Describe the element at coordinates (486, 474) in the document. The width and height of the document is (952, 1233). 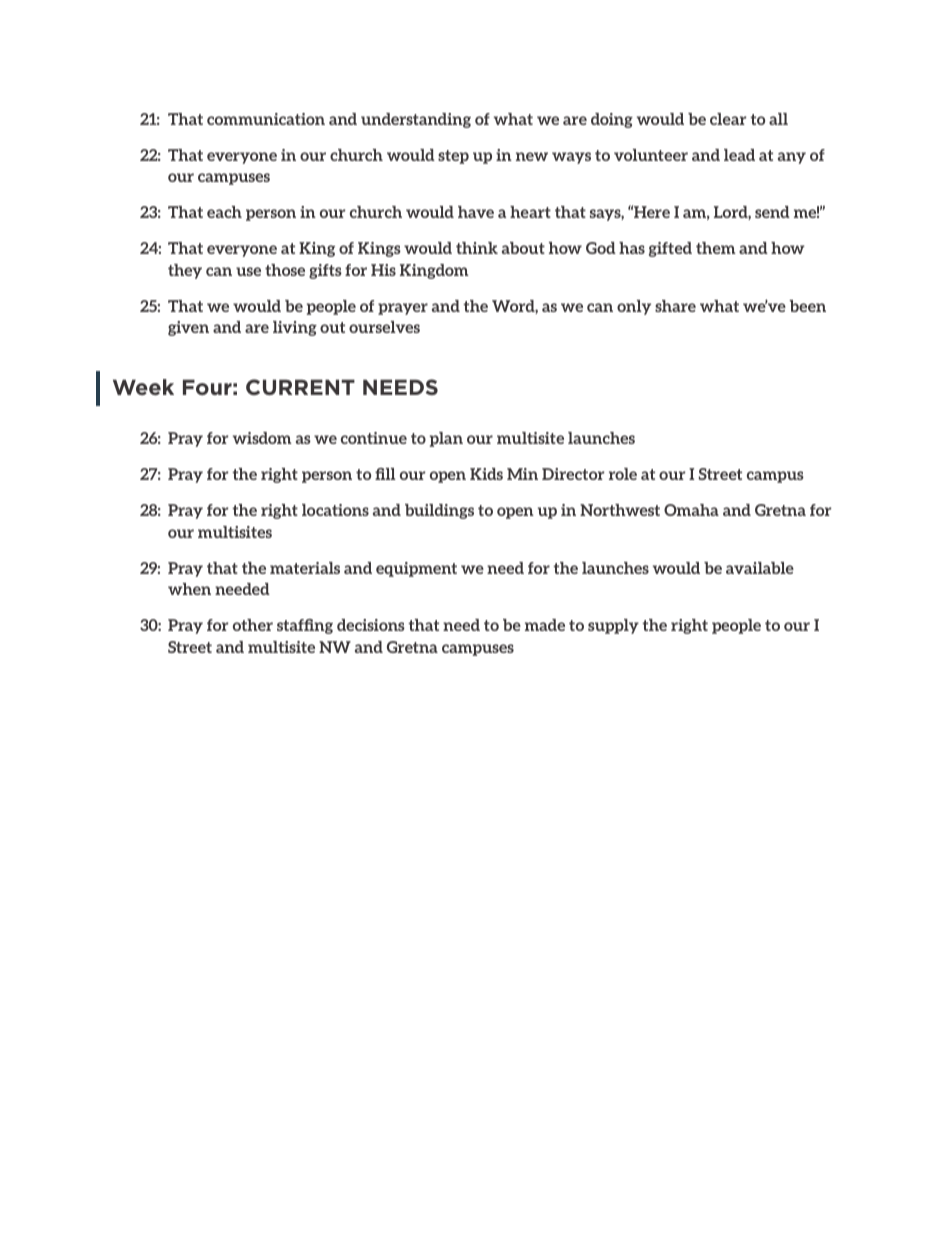
I see `Kids` at that location.
